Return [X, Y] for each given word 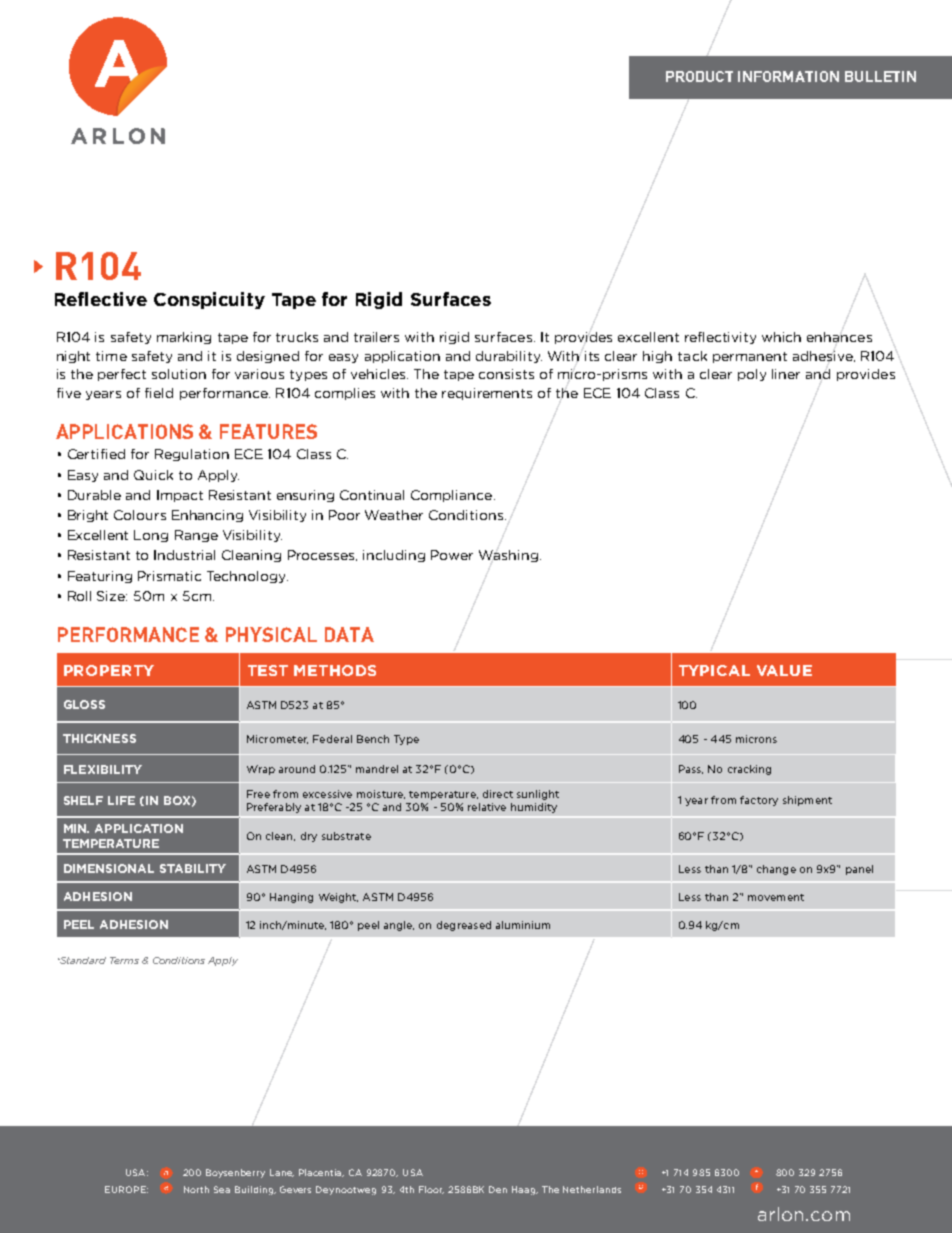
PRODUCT [699, 76]
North [196, 1189]
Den [498, 1189]
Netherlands [592, 1189]
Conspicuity [209, 300]
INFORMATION [788, 76]
